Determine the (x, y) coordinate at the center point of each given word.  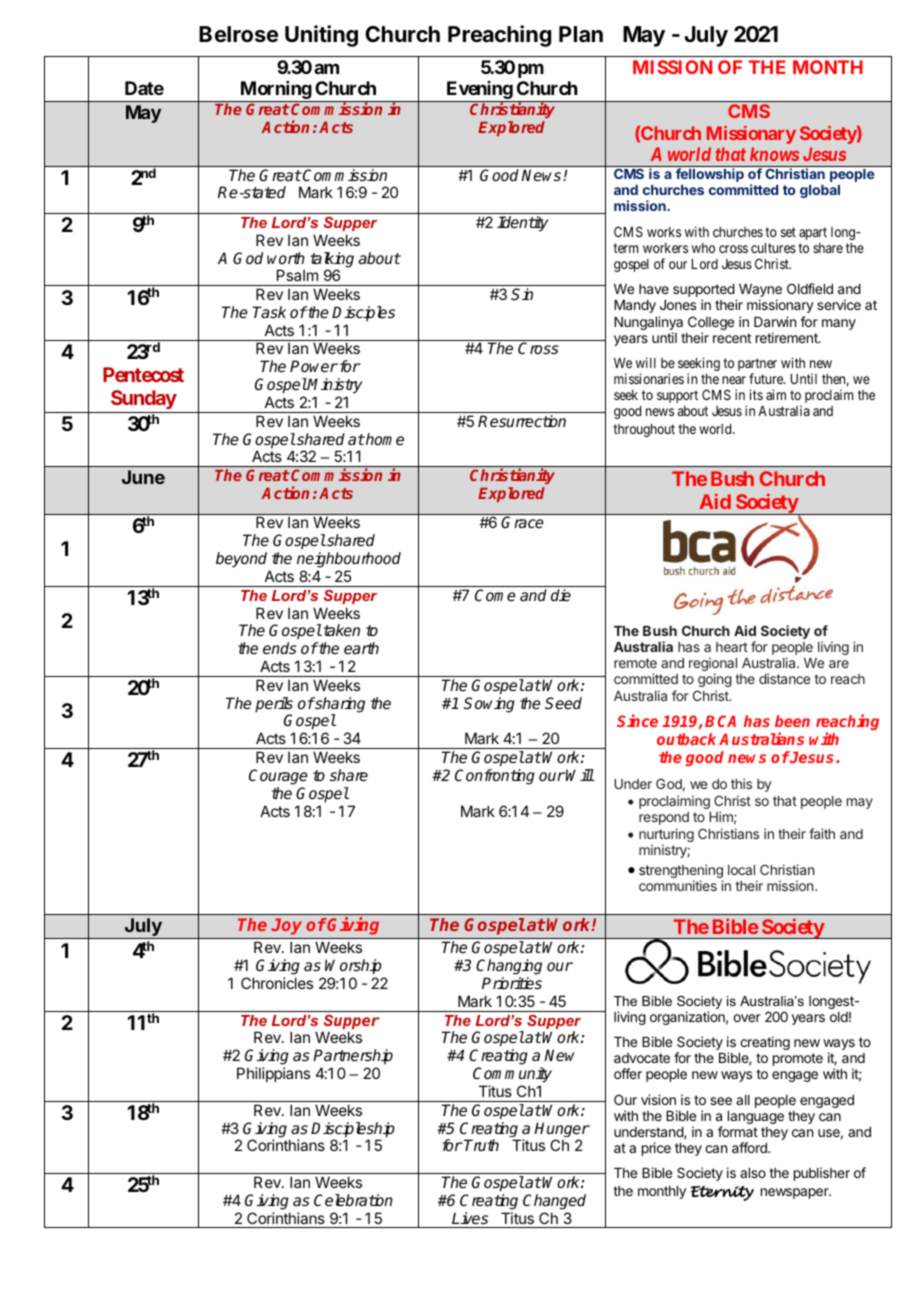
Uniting (321, 36)
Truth (481, 1145)
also (753, 1173)
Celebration (353, 1200)
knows (774, 154)
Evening (479, 91)
